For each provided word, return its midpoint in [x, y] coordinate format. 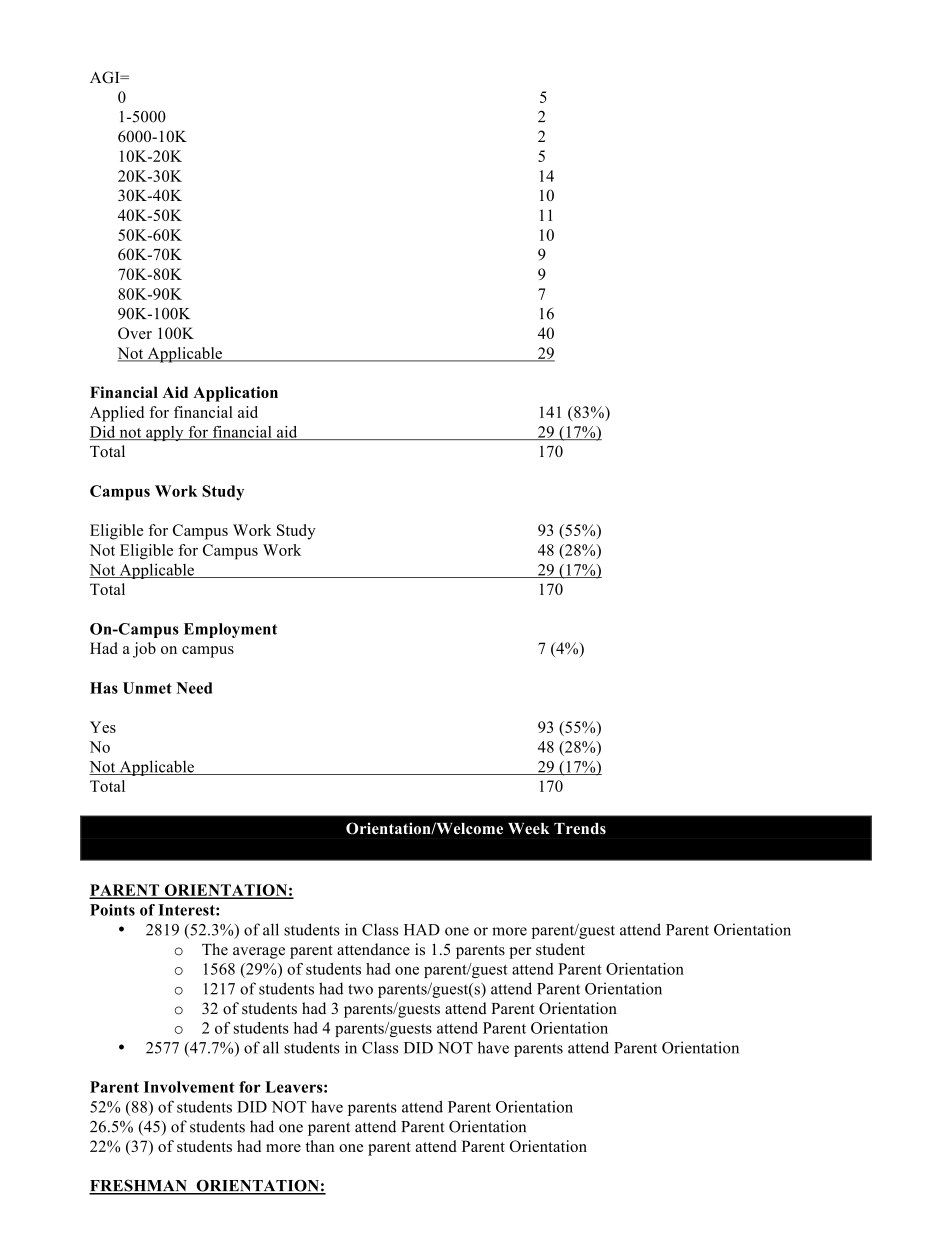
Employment [230, 630]
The [215, 949]
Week [529, 829]
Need [194, 688]
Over [135, 333]
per [520, 953]
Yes [103, 727]
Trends [580, 828]
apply [165, 433]
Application [235, 394]
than [320, 1146]
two [360, 989]
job [144, 650]
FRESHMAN [139, 1186]
